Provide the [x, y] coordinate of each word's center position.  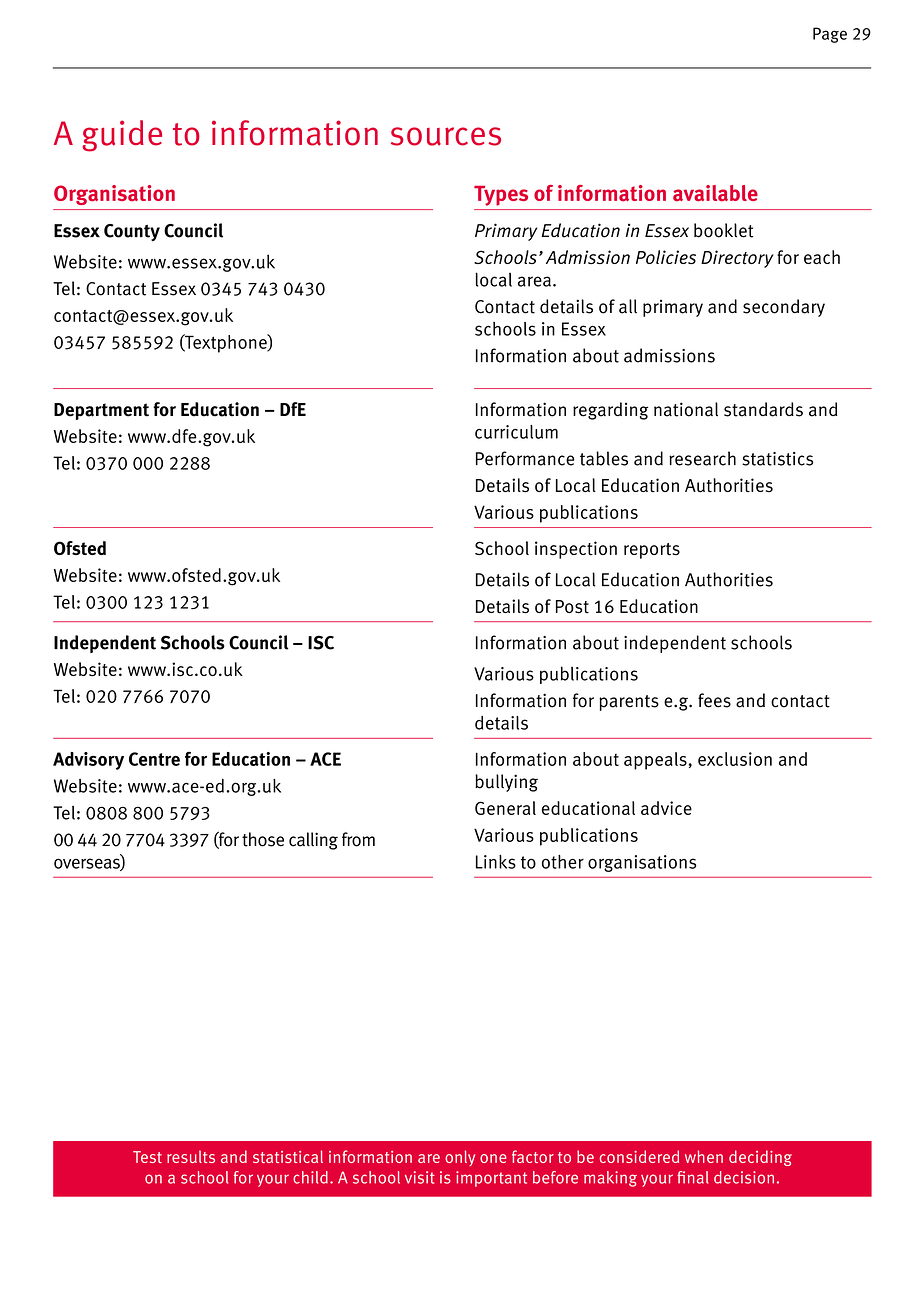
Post [572, 607]
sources [446, 136]
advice [666, 808]
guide [122, 136]
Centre [154, 759]
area [534, 281]
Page [830, 35]
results [191, 1156]
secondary [784, 308]
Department [101, 411]
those [263, 839]
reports [652, 551]
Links [496, 862]
